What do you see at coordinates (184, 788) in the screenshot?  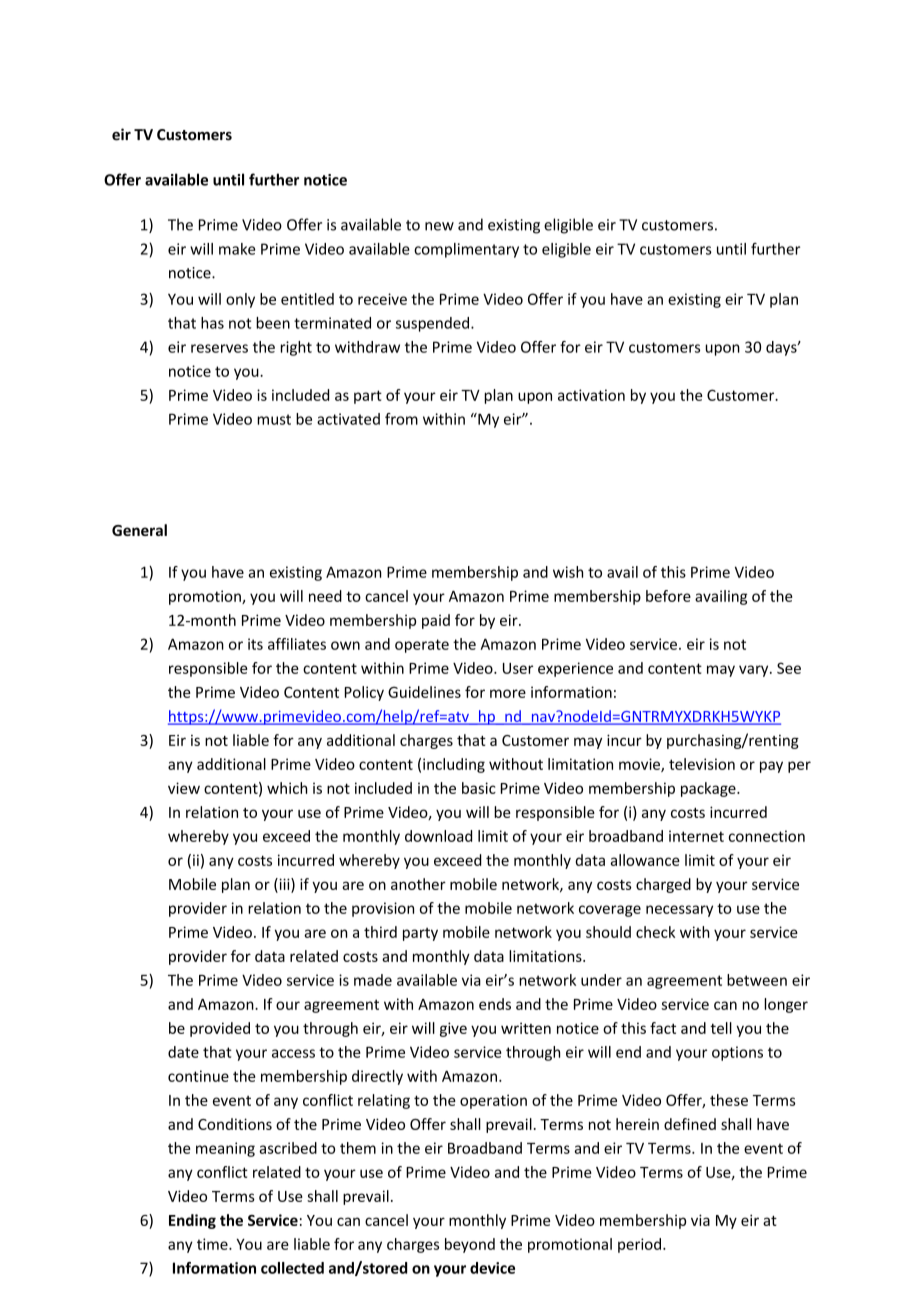 I see `view` at bounding box center [184, 788].
